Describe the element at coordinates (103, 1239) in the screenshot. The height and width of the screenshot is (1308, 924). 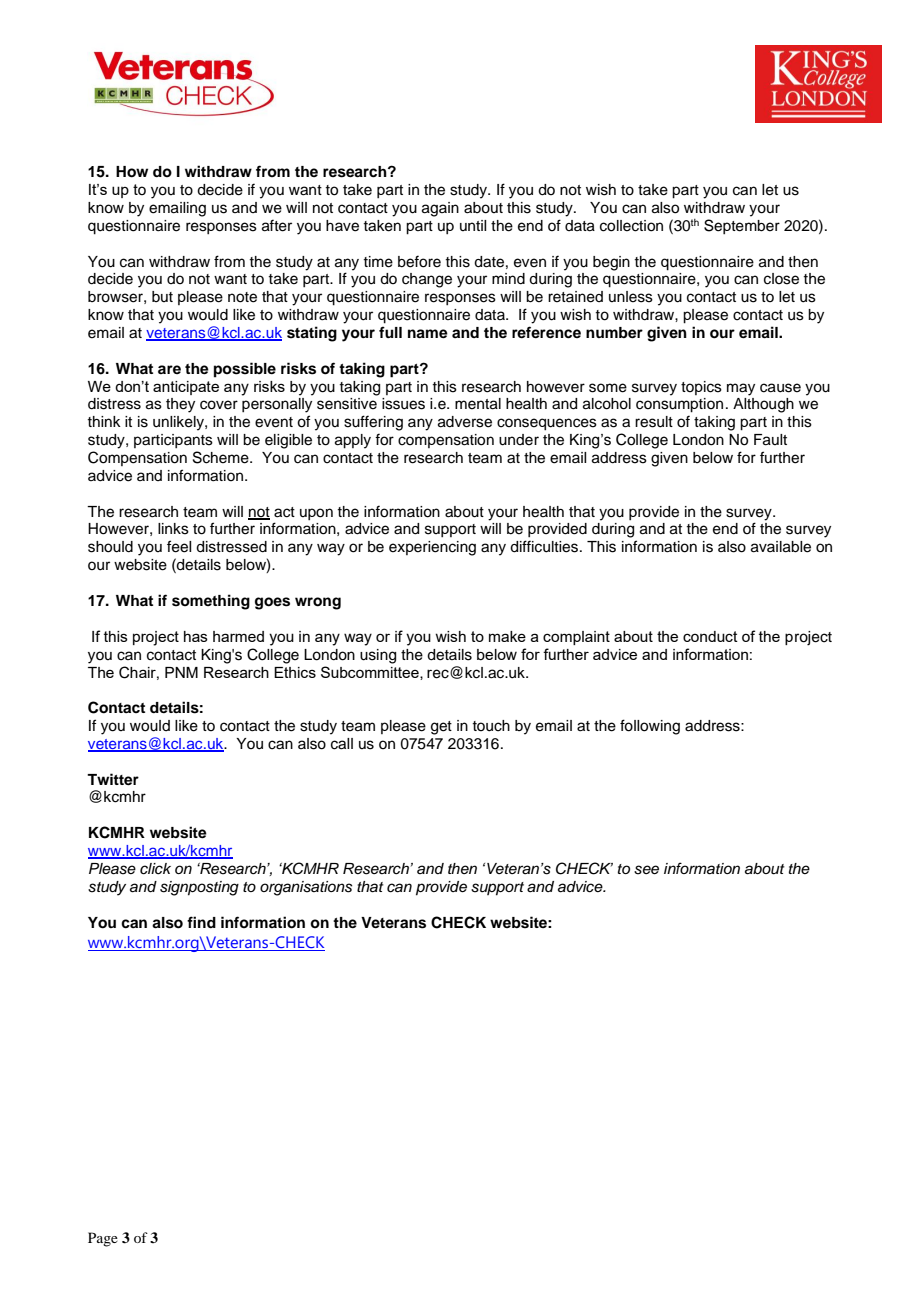
I see `Page` at that location.
